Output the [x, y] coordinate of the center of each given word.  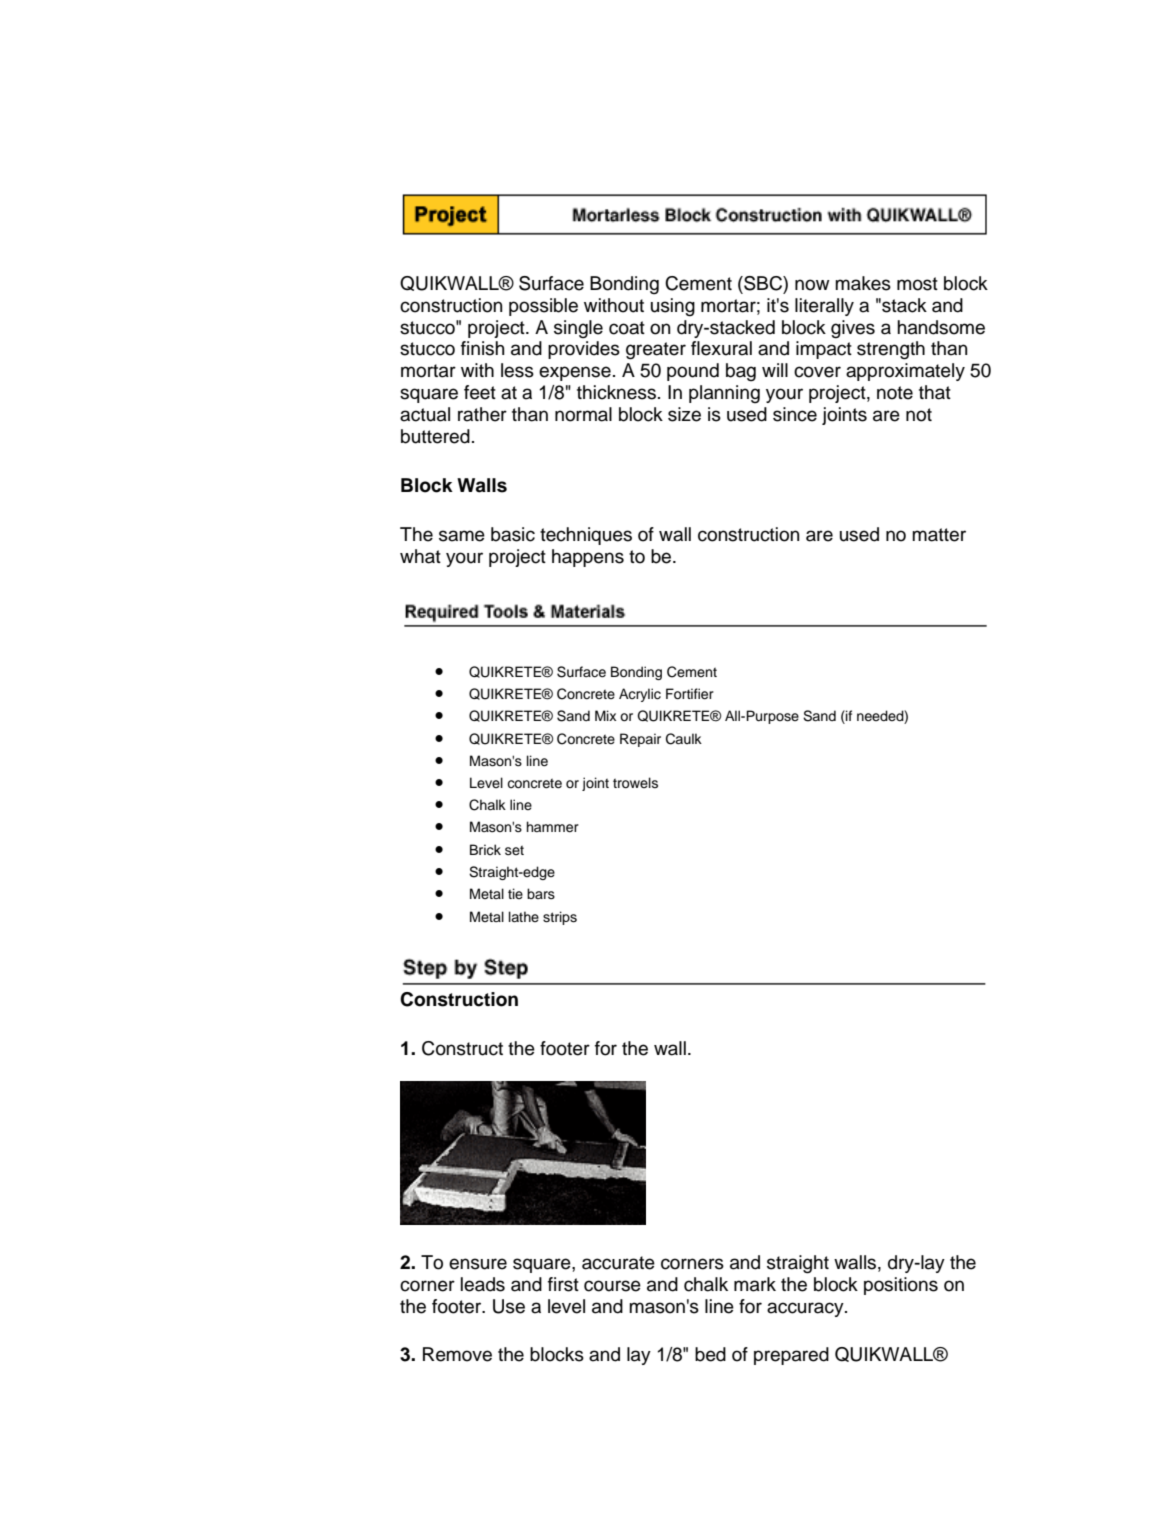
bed [710, 1354]
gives [853, 329]
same [462, 536]
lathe [524, 916]
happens [588, 558]
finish [482, 348]
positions [901, 1286]
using [673, 307]
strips [560, 918]
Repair [640, 740]
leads [483, 1284]
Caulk [684, 739]
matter [939, 535]
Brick [485, 849]
